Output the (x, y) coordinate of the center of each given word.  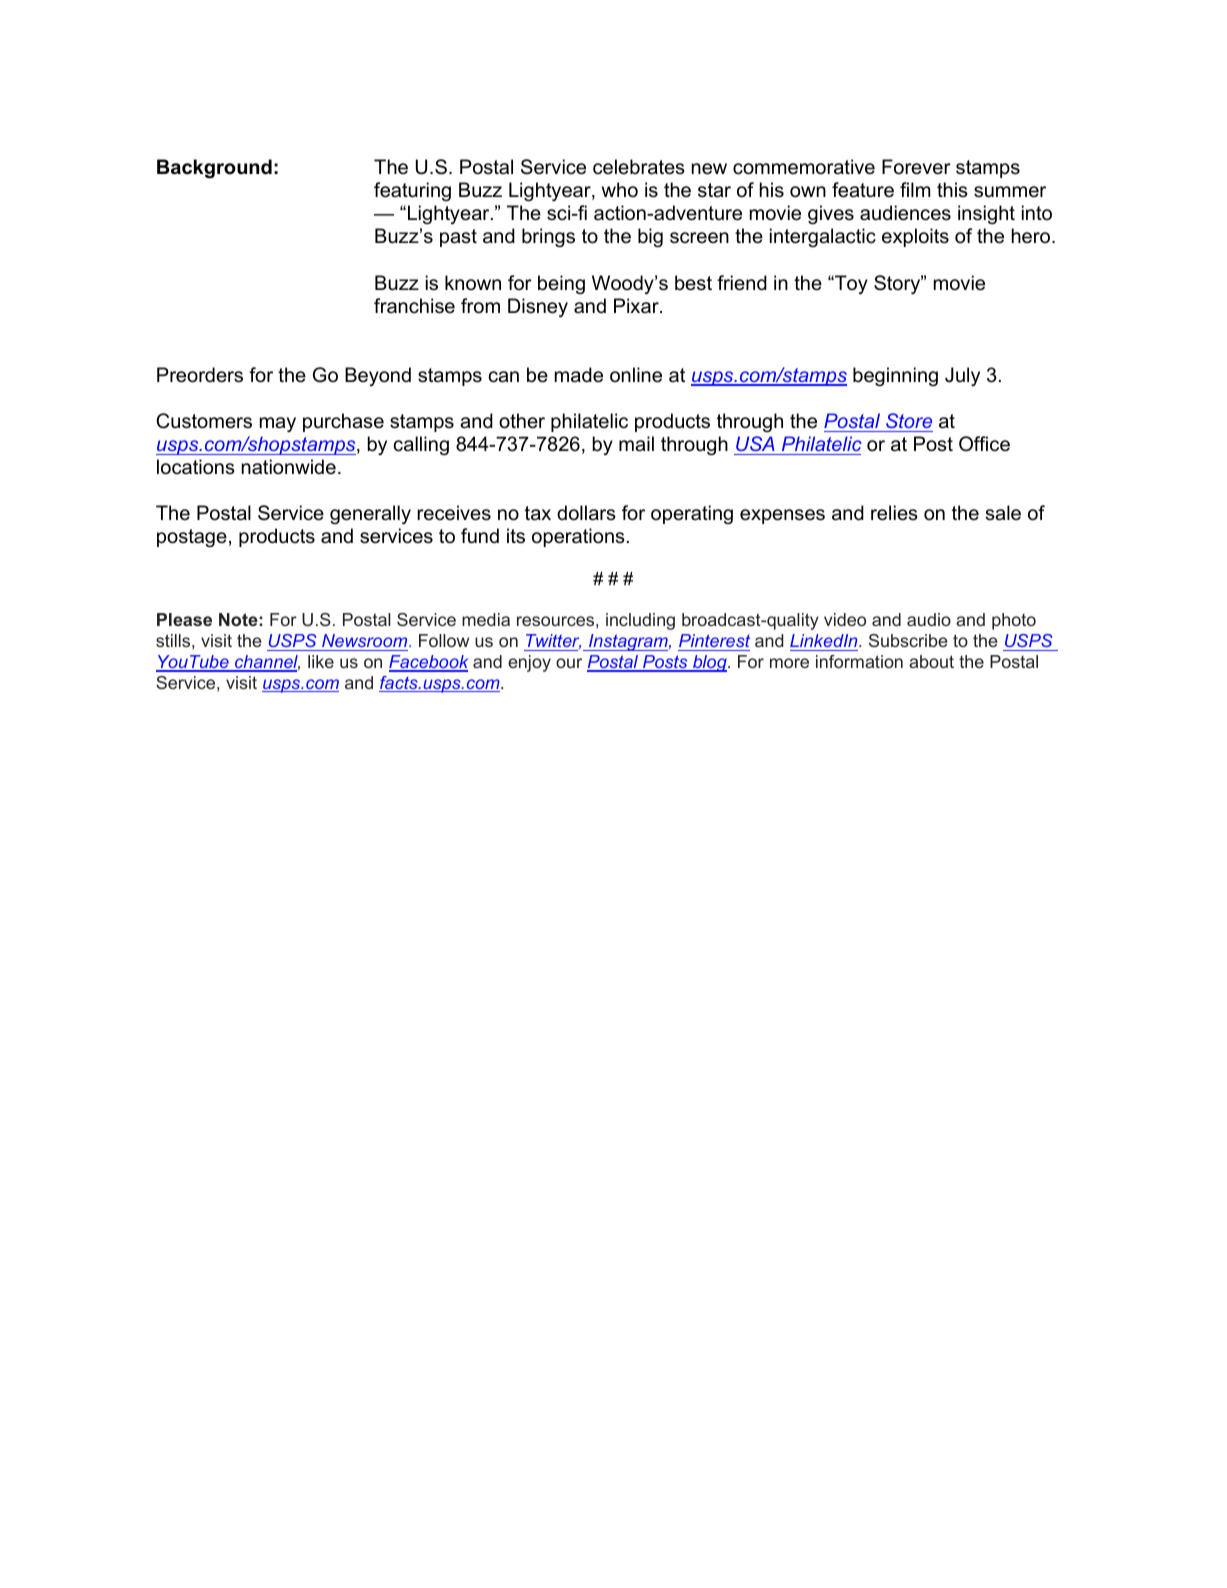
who (620, 190)
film (915, 189)
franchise (414, 306)
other (522, 421)
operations (578, 537)
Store (909, 420)
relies (894, 513)
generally (370, 514)
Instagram (628, 642)
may (278, 424)
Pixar (637, 306)
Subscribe (908, 640)
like (321, 661)
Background (214, 169)
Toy (850, 284)
